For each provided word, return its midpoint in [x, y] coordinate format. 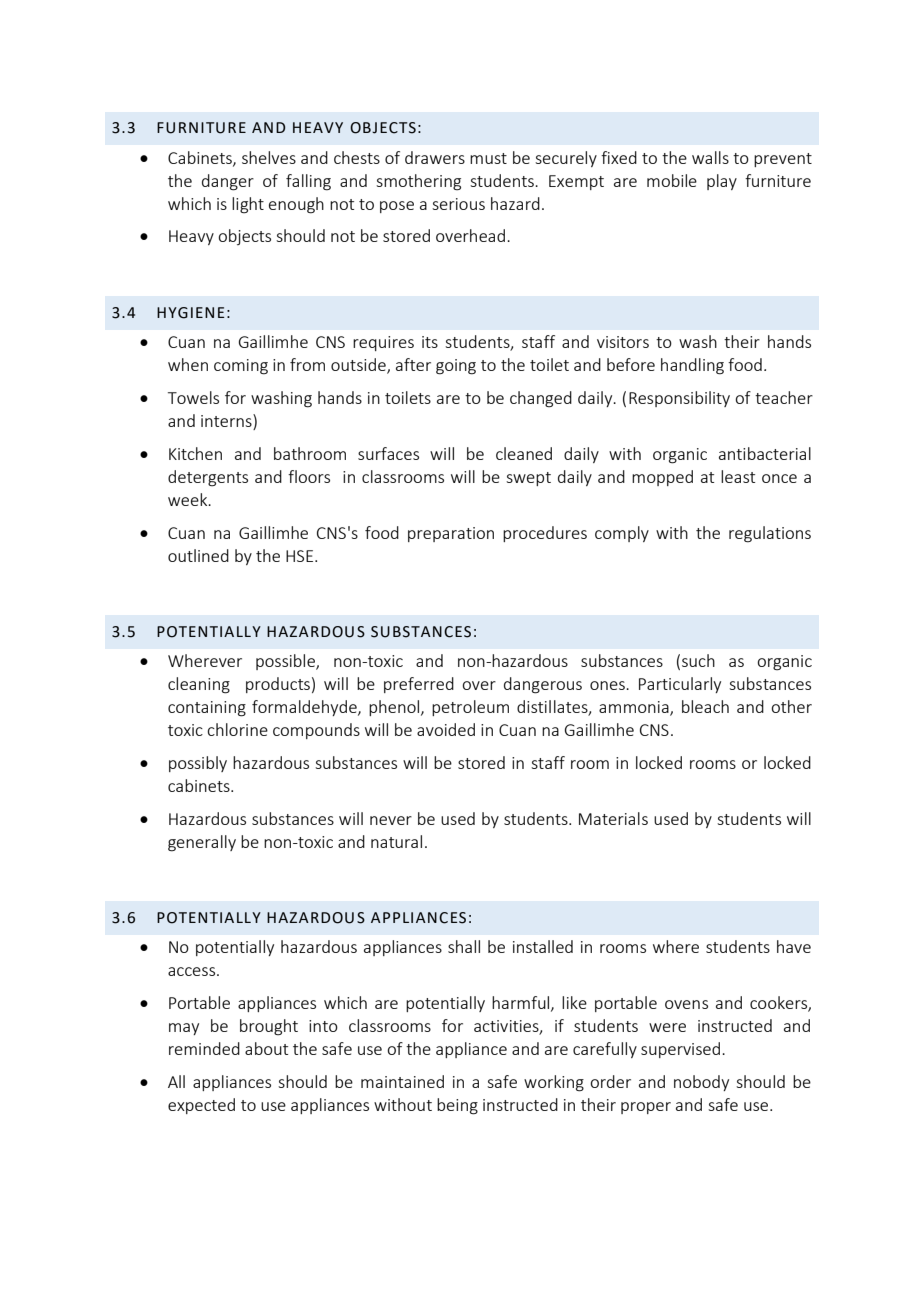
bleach [705, 706]
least [738, 476]
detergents [208, 478]
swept [528, 479]
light [248, 205]
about [266, 1048]
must [488, 158]
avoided [446, 729]
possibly [198, 764]
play [722, 182]
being [457, 1106]
